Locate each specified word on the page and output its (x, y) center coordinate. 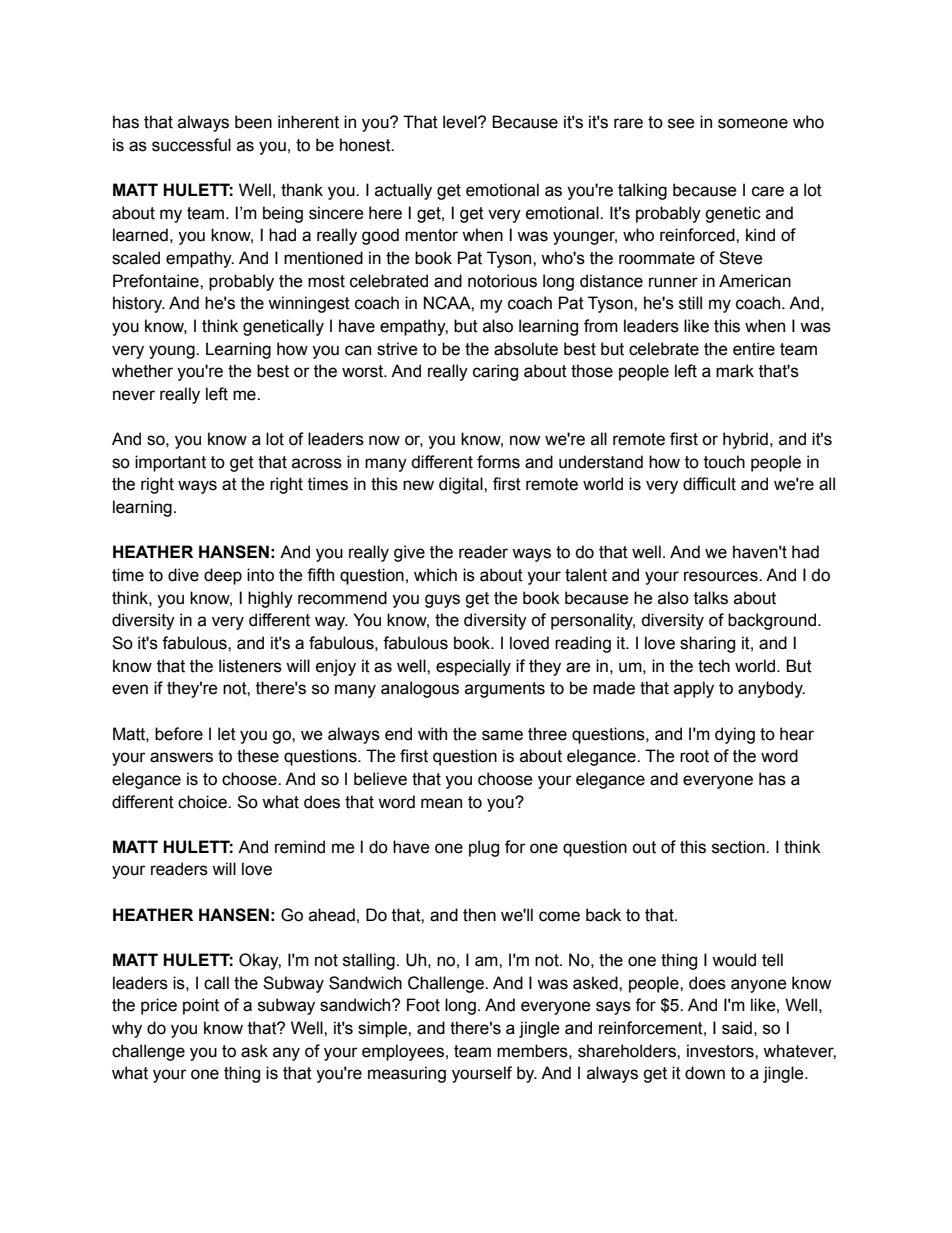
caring (495, 372)
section (739, 847)
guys (442, 601)
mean (441, 803)
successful (191, 145)
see (681, 123)
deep (223, 576)
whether (142, 371)
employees (403, 1052)
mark (735, 371)
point (201, 1006)
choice (203, 802)
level (461, 122)
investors (721, 1051)
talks (711, 598)
